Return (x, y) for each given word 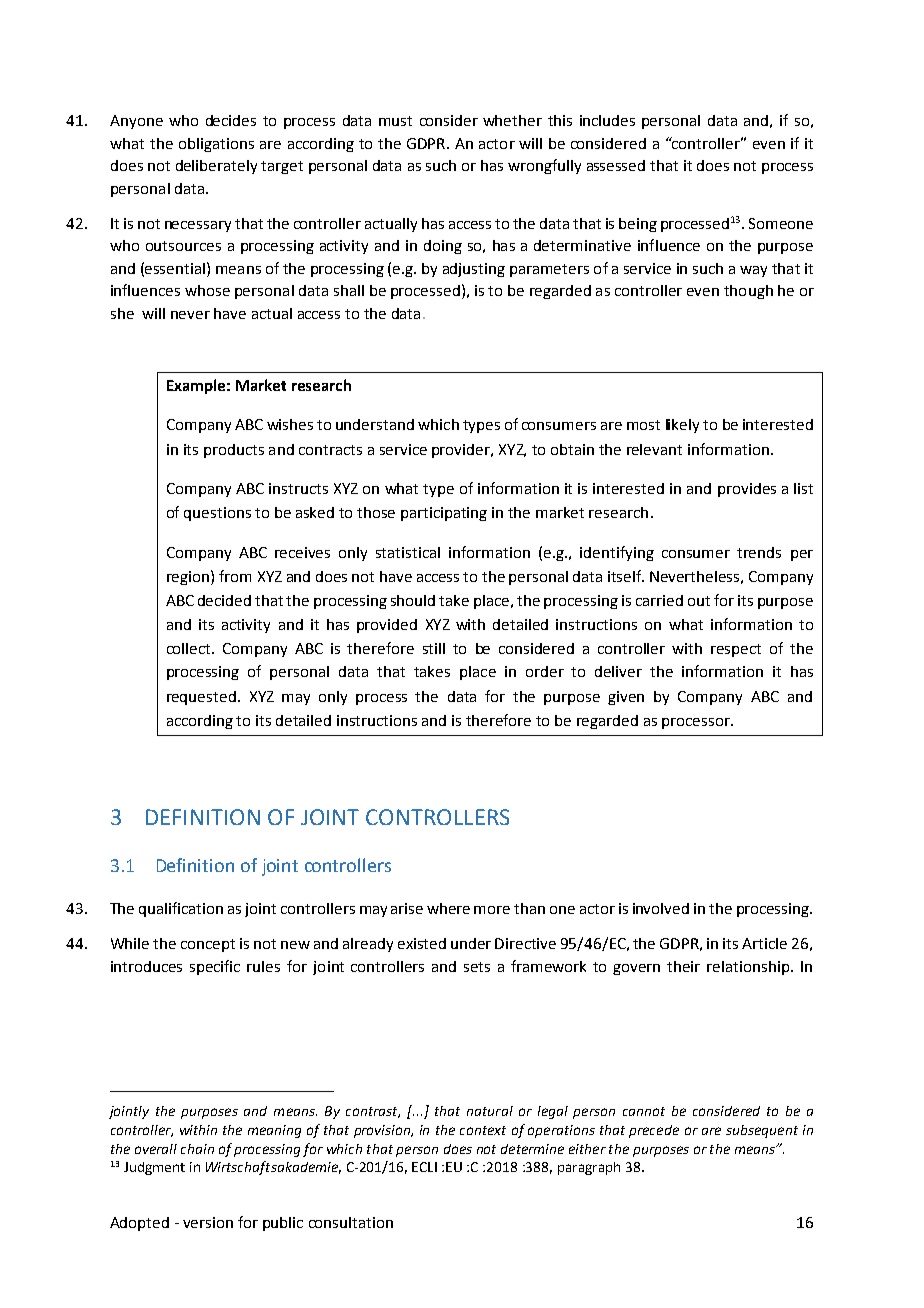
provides (747, 490)
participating (444, 514)
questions (217, 514)
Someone (781, 223)
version (208, 1222)
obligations (216, 145)
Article (764, 943)
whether (512, 120)
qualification (181, 909)
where (448, 908)
